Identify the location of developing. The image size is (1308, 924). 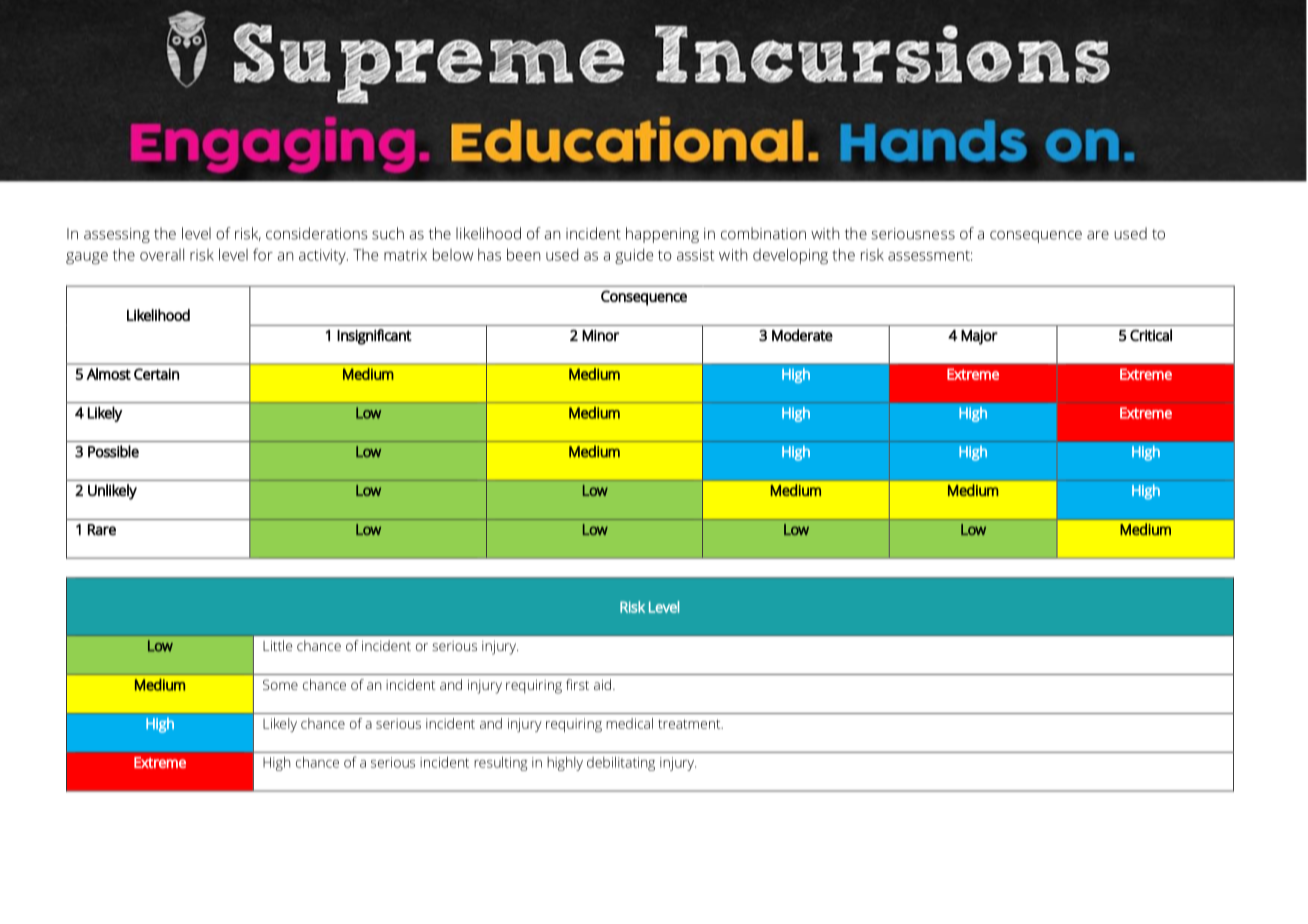
(790, 256).
